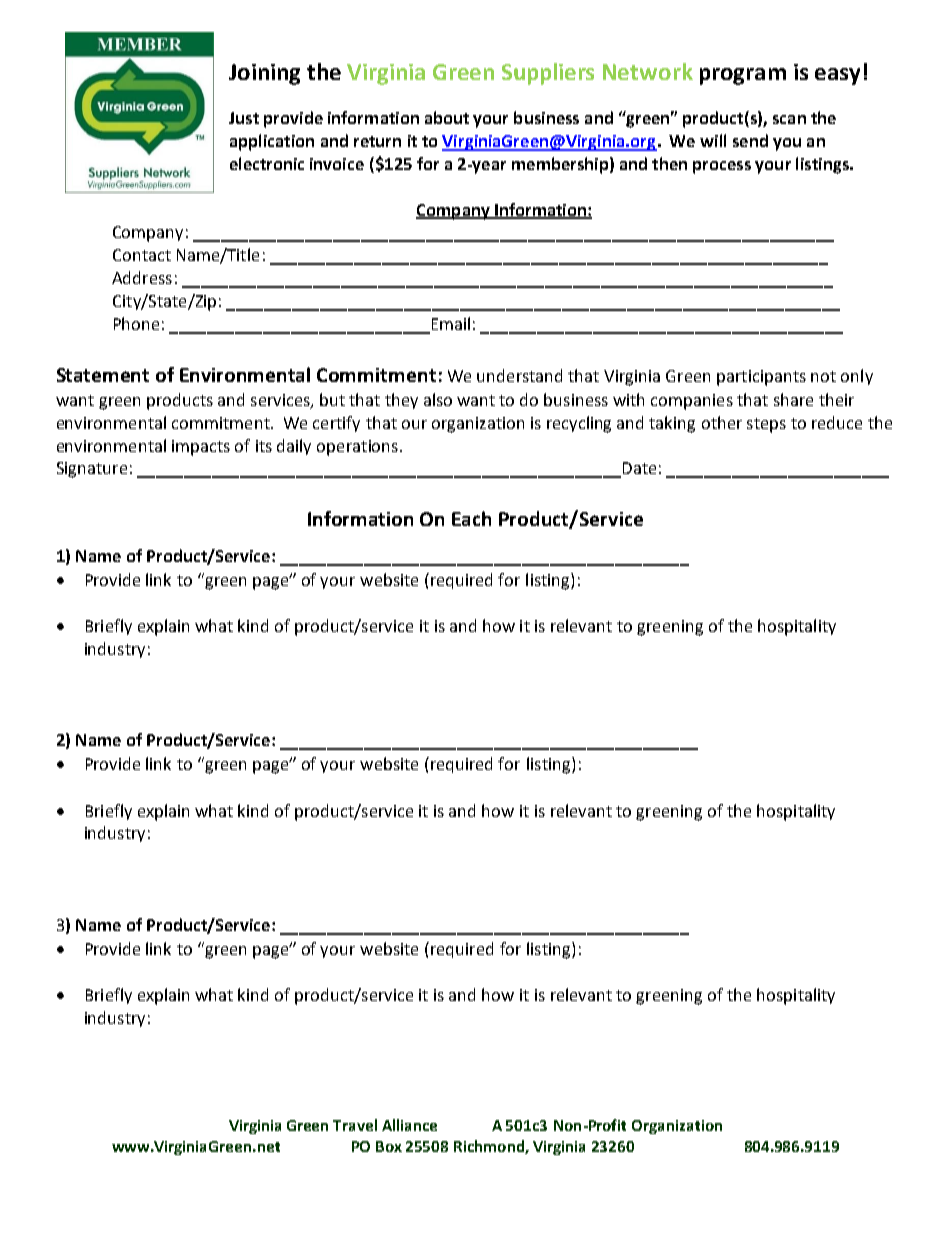 This screenshot has height=1233, width=952. Describe the element at coordinates (244, 118) in the screenshot. I see `Just` at that location.
